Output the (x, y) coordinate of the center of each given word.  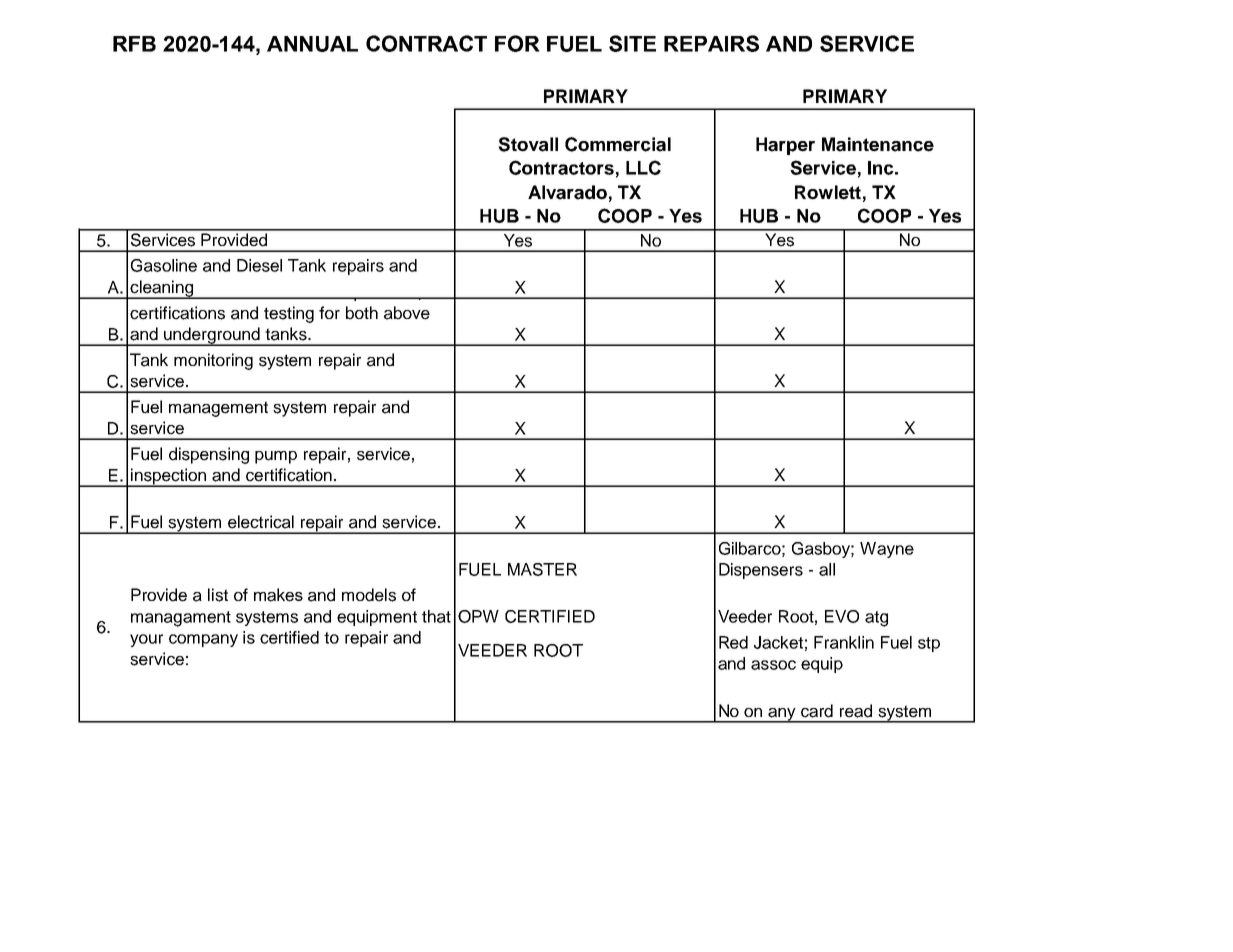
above (407, 313)
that (436, 616)
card (817, 711)
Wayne (887, 550)
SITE (632, 43)
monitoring (213, 361)
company (203, 640)
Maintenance (878, 144)
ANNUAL (312, 44)
